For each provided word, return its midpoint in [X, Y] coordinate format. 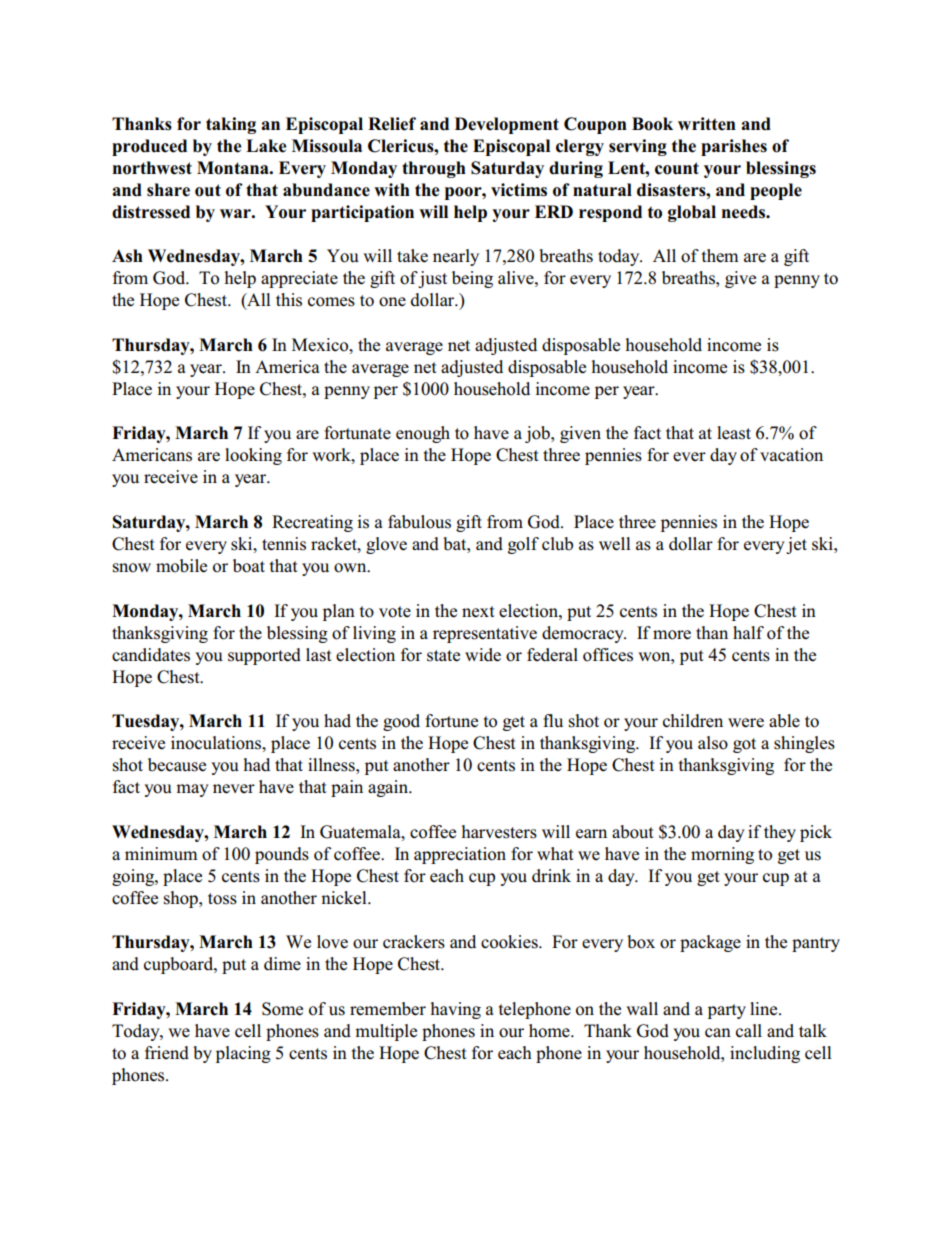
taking [231, 125]
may [192, 790]
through [434, 169]
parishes [734, 147]
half [748, 632]
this [289, 300]
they [780, 833]
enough [423, 434]
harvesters [499, 832]
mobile [181, 566]
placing [243, 1054]
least [734, 433]
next [478, 612]
